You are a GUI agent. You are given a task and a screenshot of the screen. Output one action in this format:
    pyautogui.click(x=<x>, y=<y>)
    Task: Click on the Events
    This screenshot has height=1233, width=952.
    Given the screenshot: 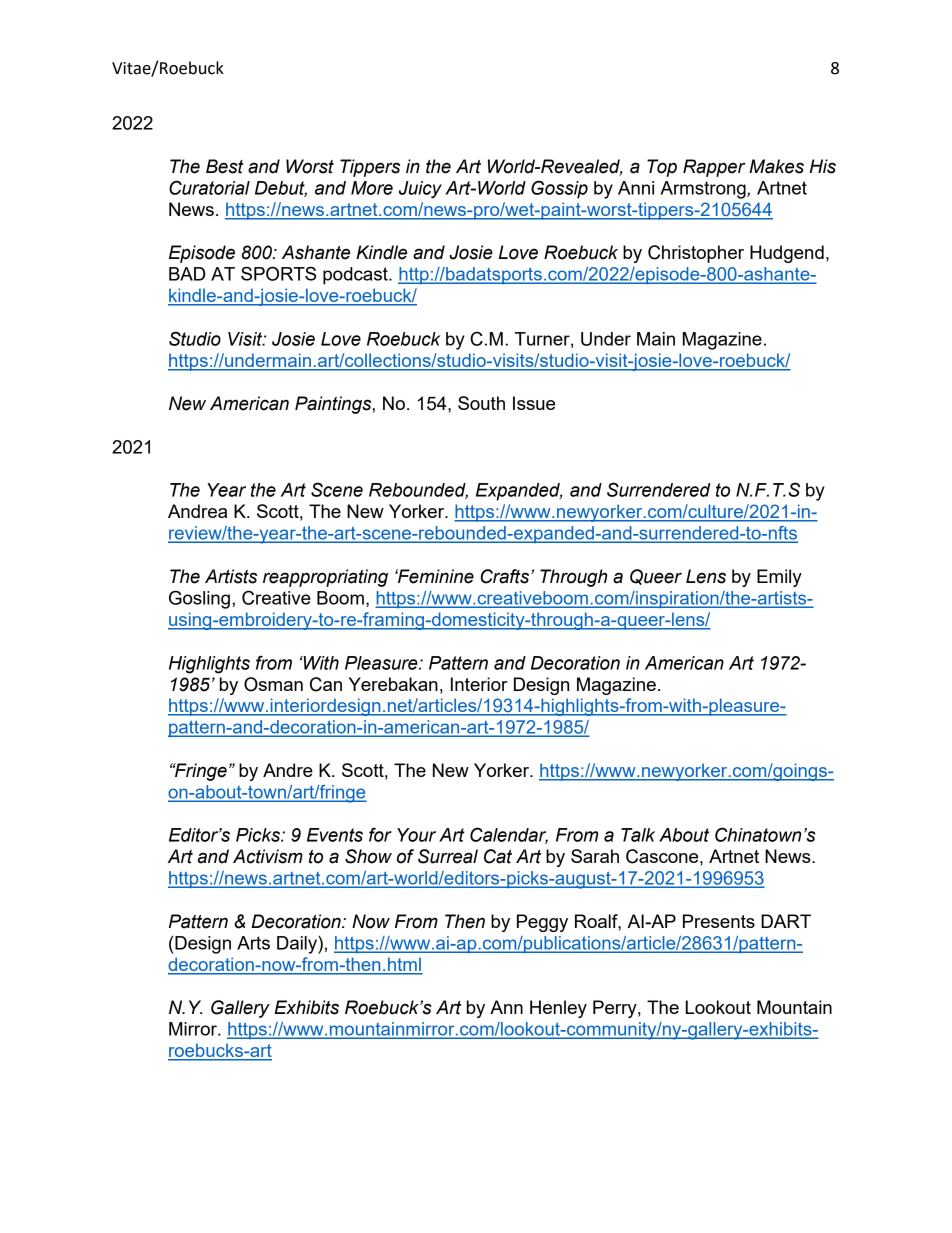 What is the action you would take?
    pyautogui.click(x=335, y=835)
